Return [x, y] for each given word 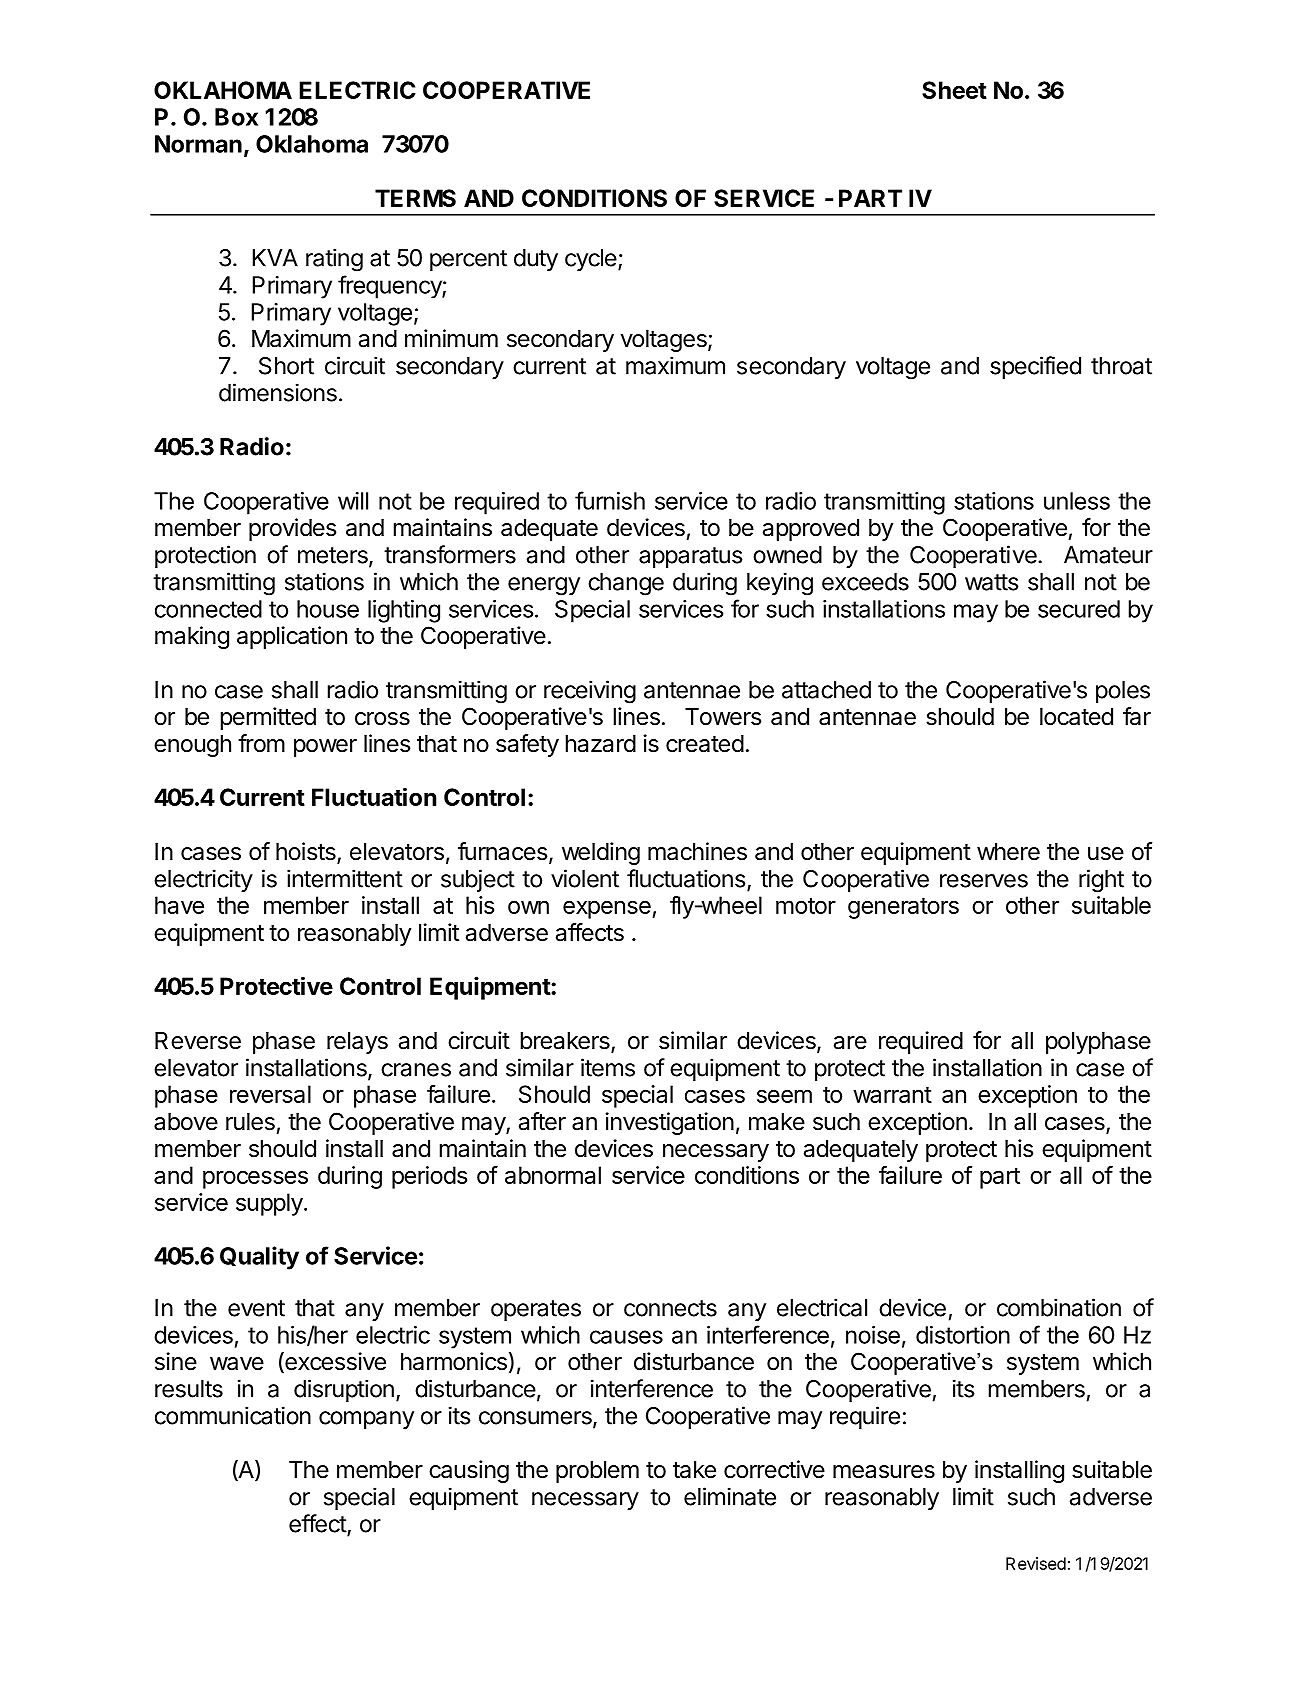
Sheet [954, 90]
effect [318, 1524]
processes [255, 1179]
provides [292, 529]
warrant [892, 1095]
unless [1077, 501]
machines [697, 851]
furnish [610, 500]
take [694, 1470]
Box [236, 117]
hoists [307, 852]
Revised [1036, 1563]
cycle [591, 260]
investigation [669, 1123]
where [1008, 852]
